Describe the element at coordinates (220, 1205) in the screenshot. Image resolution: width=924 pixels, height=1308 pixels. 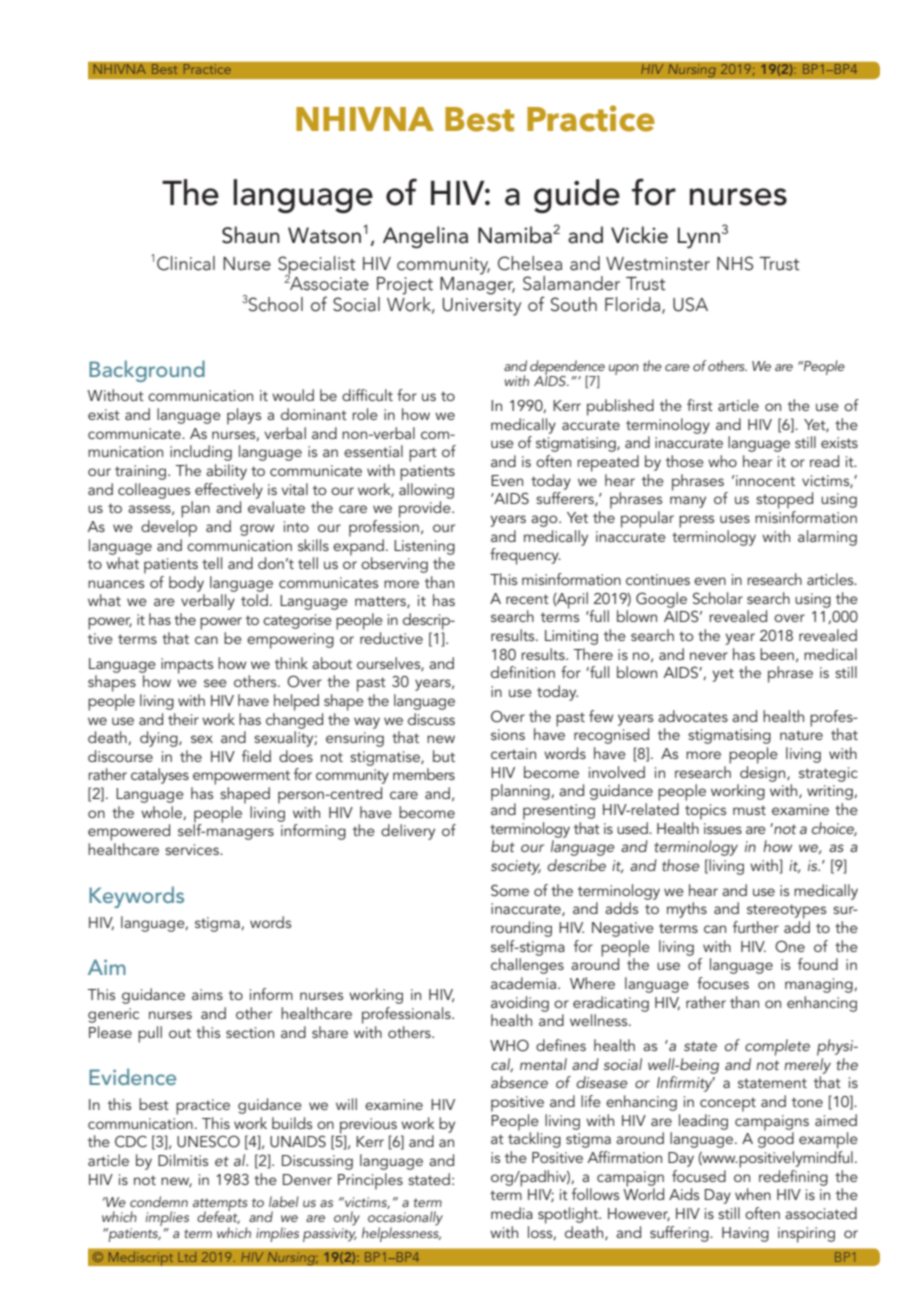
I see `attempts` at that location.
